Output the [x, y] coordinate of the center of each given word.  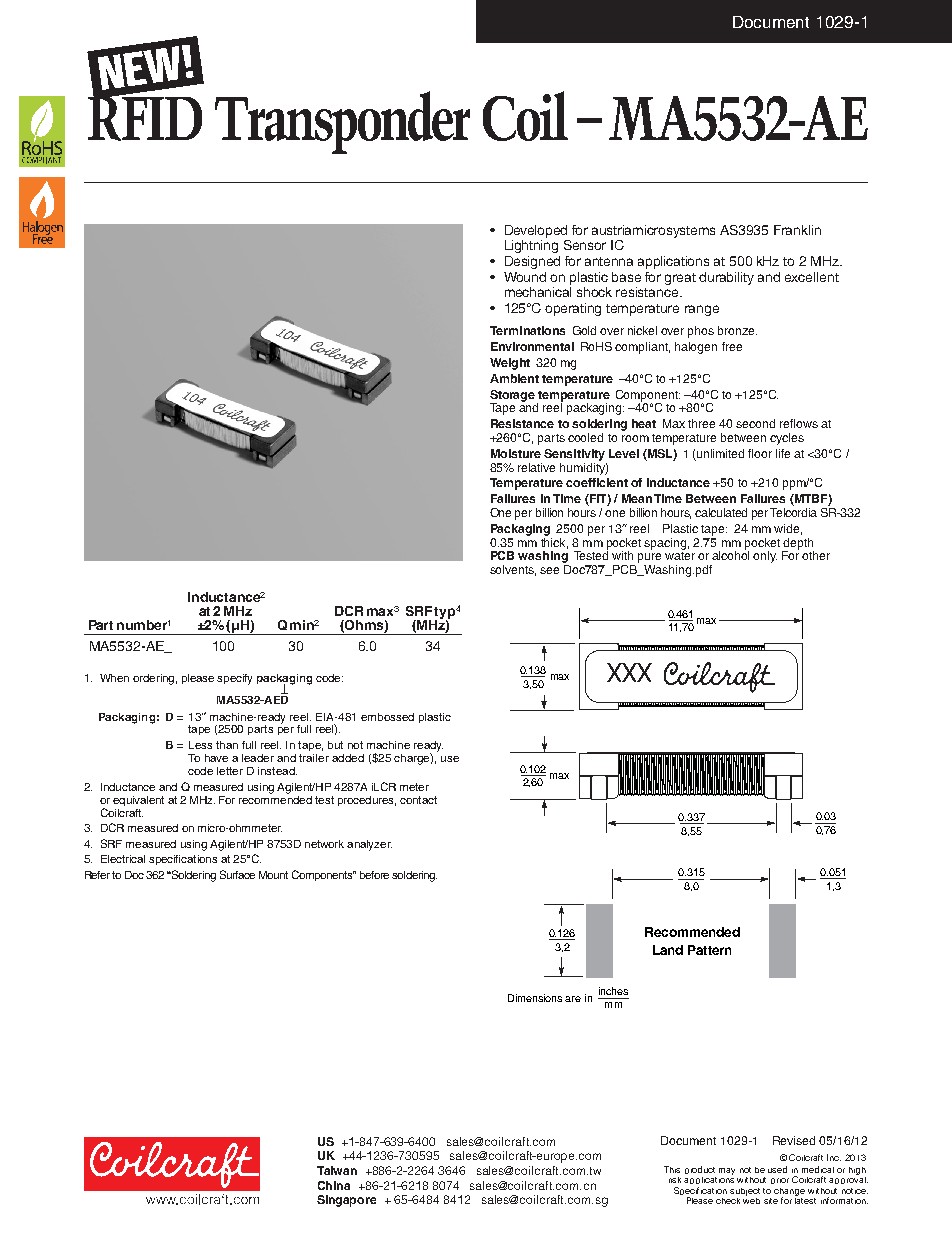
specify [234, 679]
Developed [536, 231]
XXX [629, 672]
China [334, 1185]
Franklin [797, 230]
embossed [387, 717]
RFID [145, 117]
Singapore [346, 1201]
